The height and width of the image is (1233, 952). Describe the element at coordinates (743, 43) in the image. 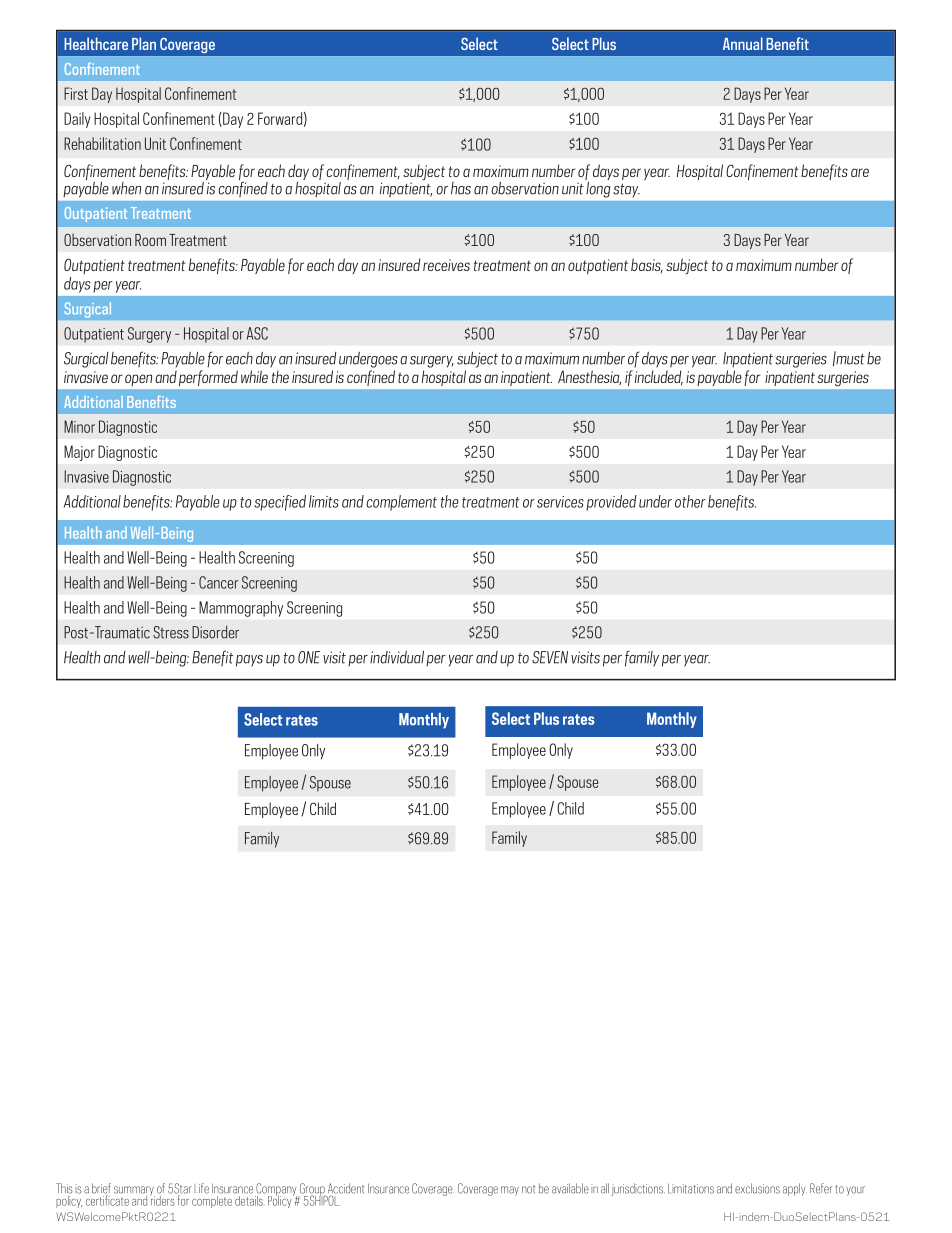

I see `Annual` at that location.
